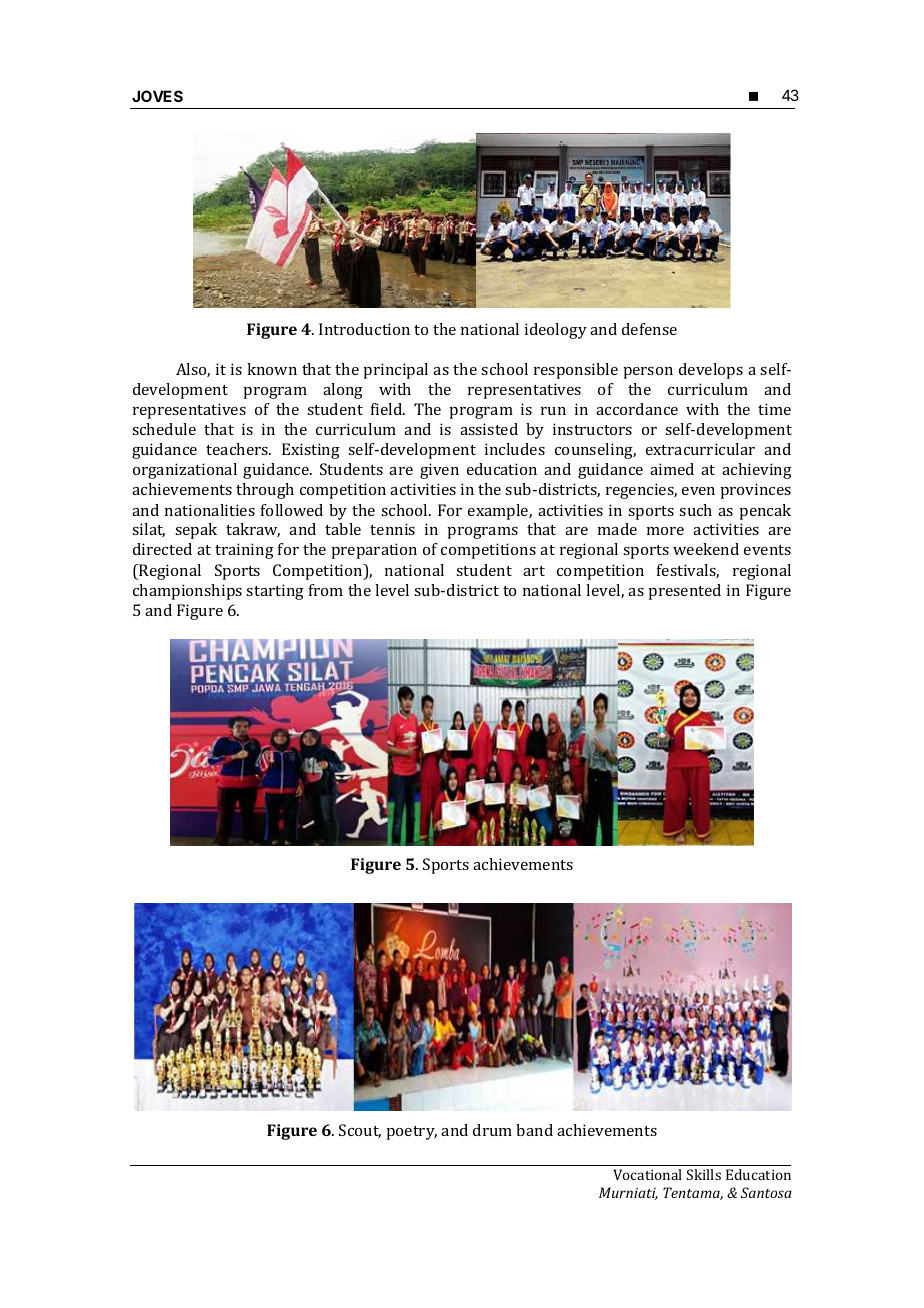  I want to click on weekend, so click(706, 549).
